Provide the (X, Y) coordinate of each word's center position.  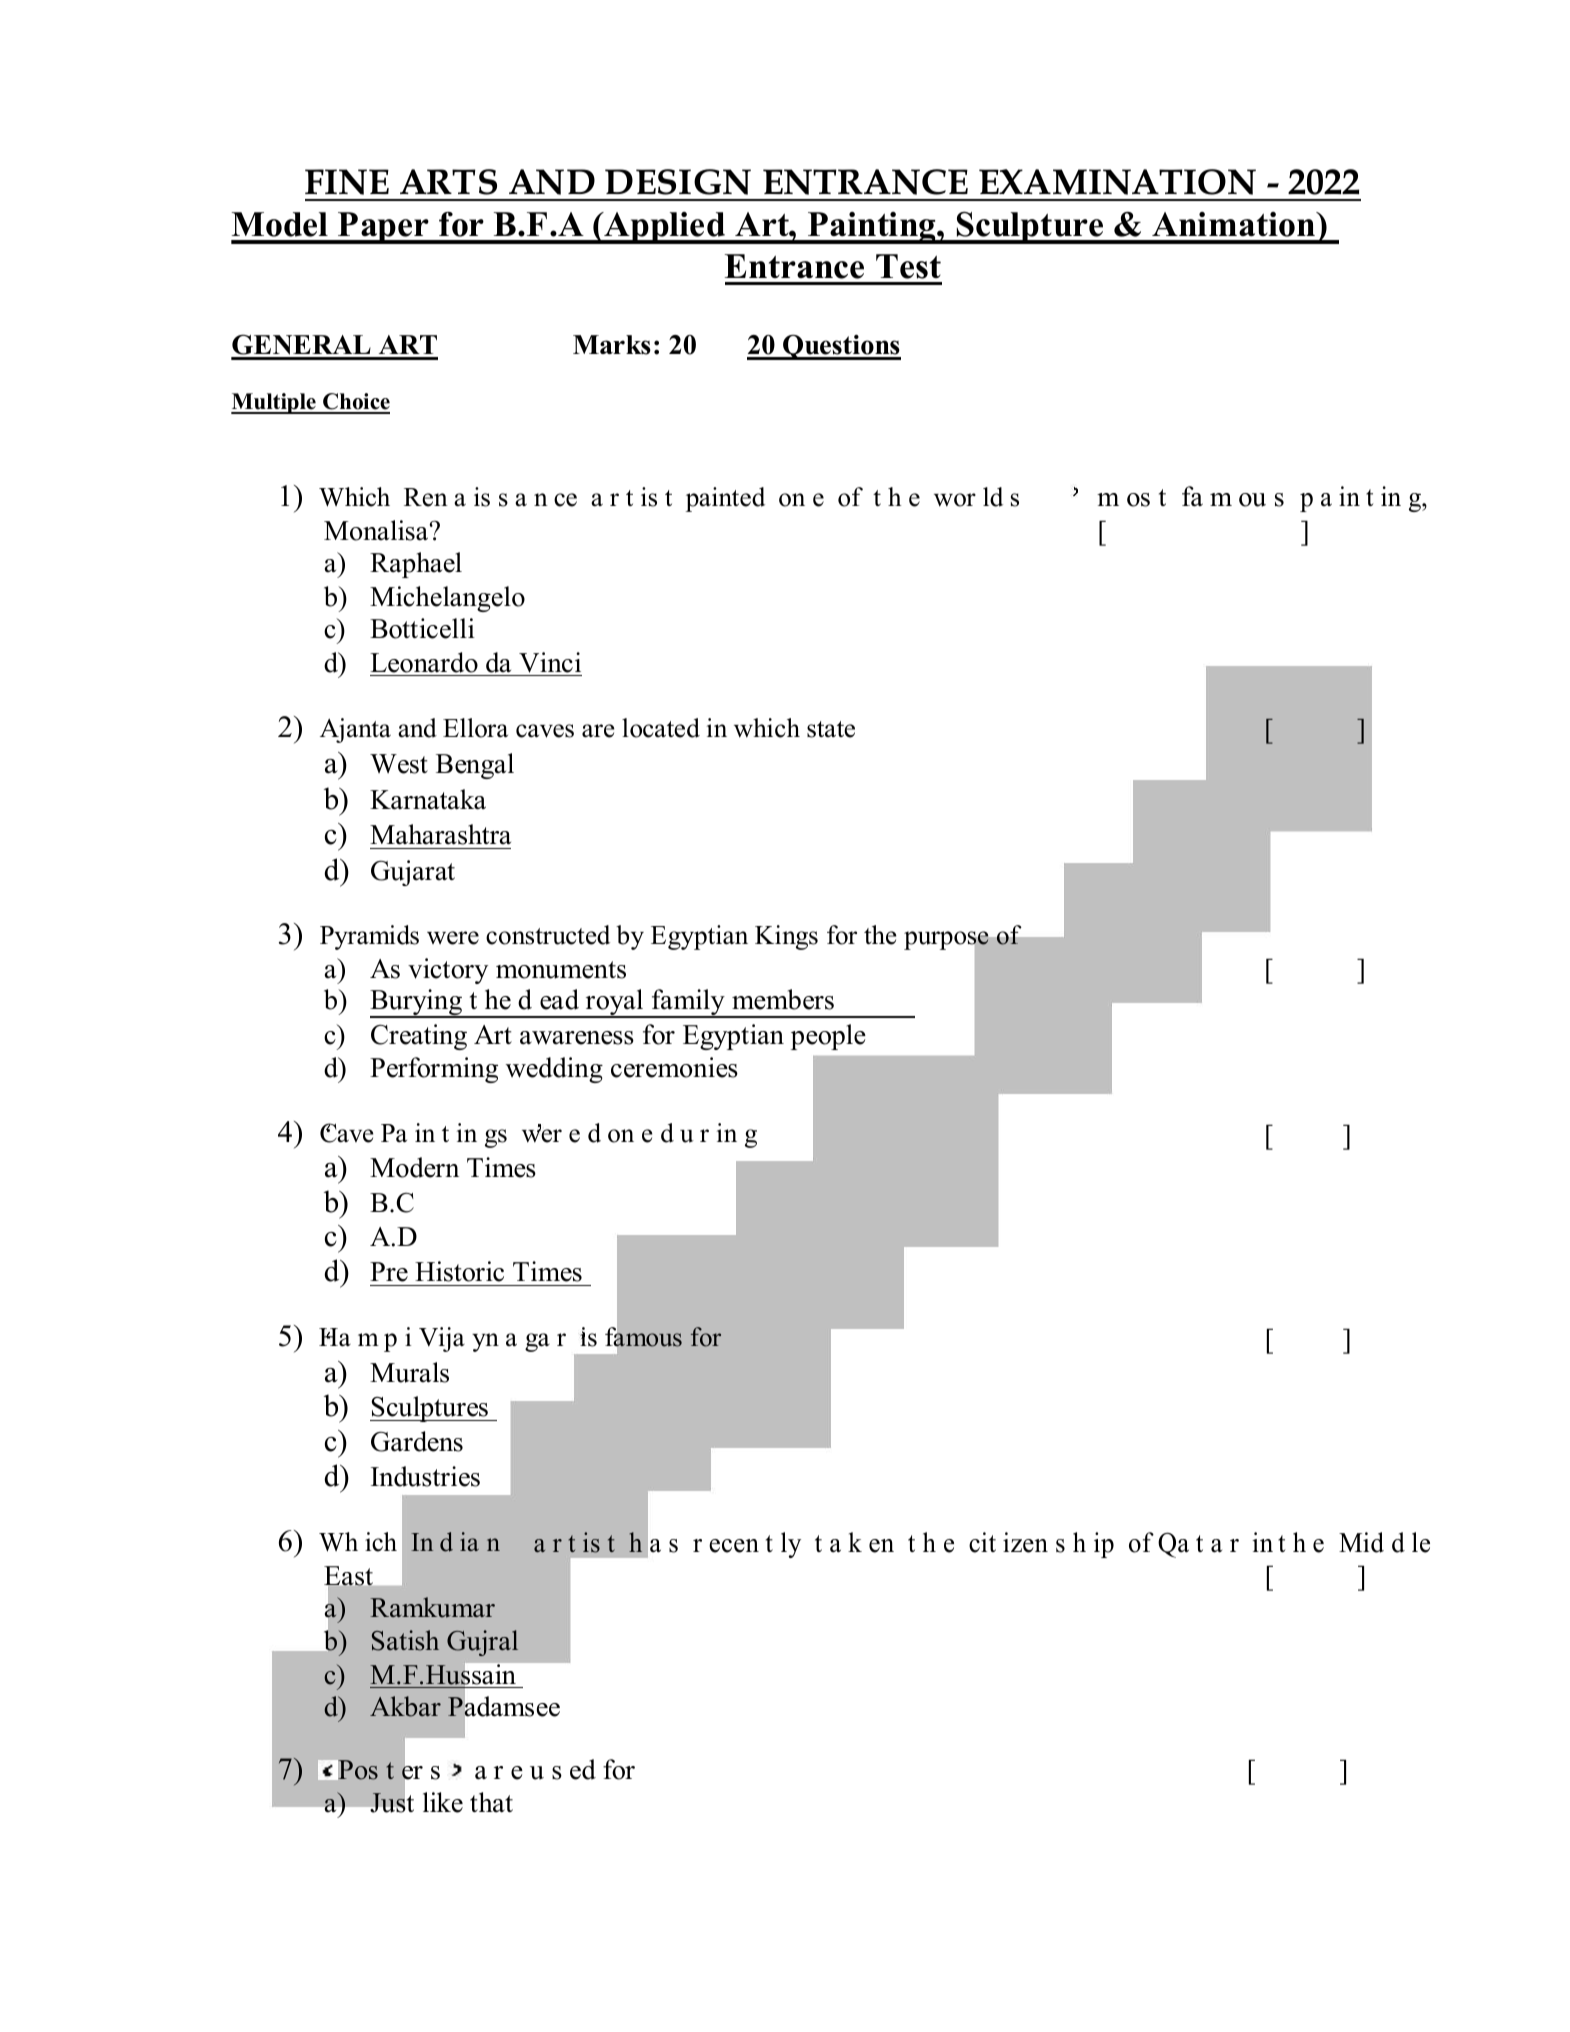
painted (725, 499)
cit (982, 1542)
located (661, 728)
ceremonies (674, 1067)
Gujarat (413, 873)
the (880, 935)
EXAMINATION (1117, 182)
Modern (414, 1167)
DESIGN (678, 182)
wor (955, 500)
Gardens (417, 1441)
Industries (425, 1476)
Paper (383, 228)
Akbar (405, 1706)
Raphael (416, 565)
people (828, 1037)
